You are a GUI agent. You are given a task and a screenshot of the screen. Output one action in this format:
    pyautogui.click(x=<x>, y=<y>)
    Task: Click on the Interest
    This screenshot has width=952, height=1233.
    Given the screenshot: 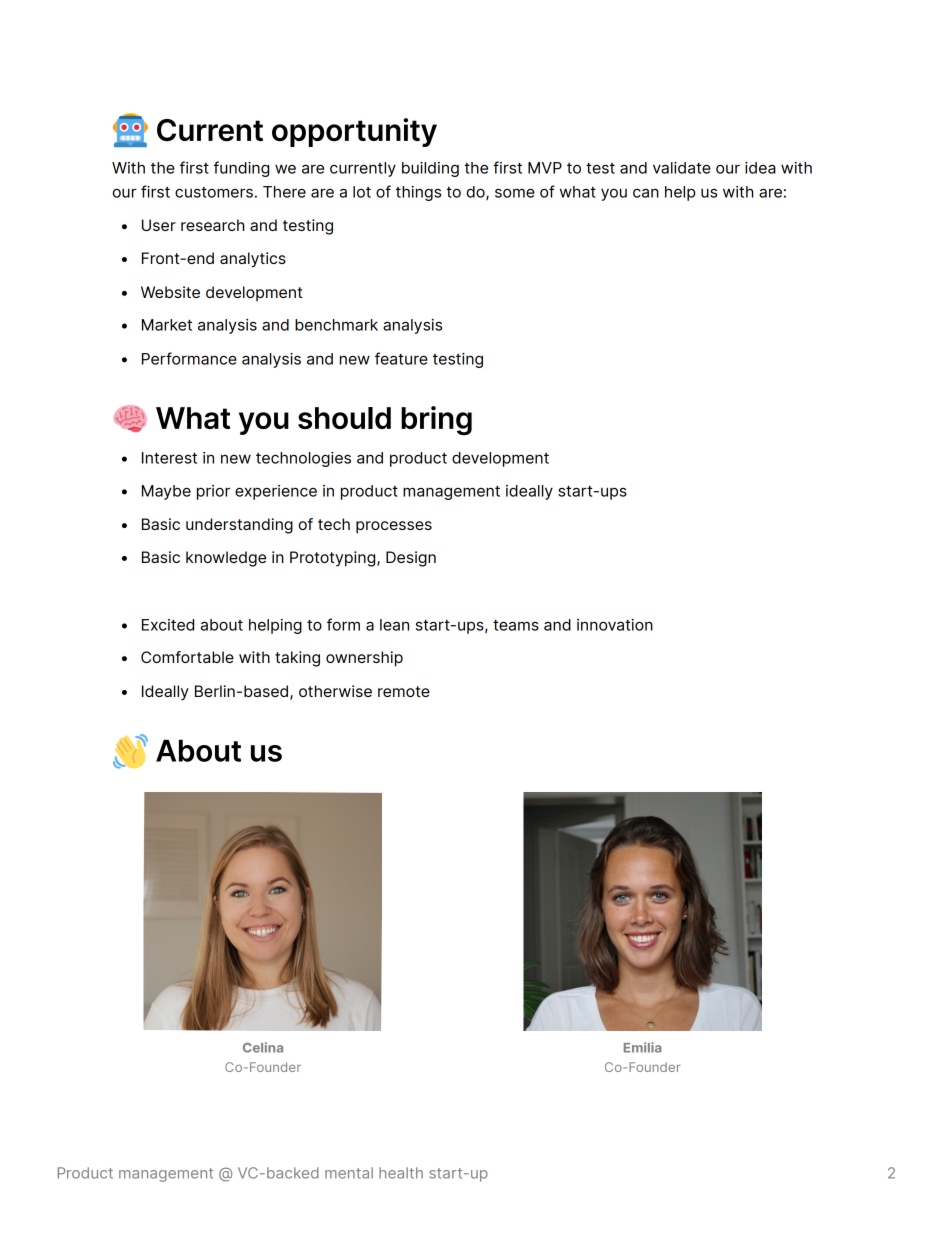 What is the action you would take?
    pyautogui.click(x=169, y=458)
